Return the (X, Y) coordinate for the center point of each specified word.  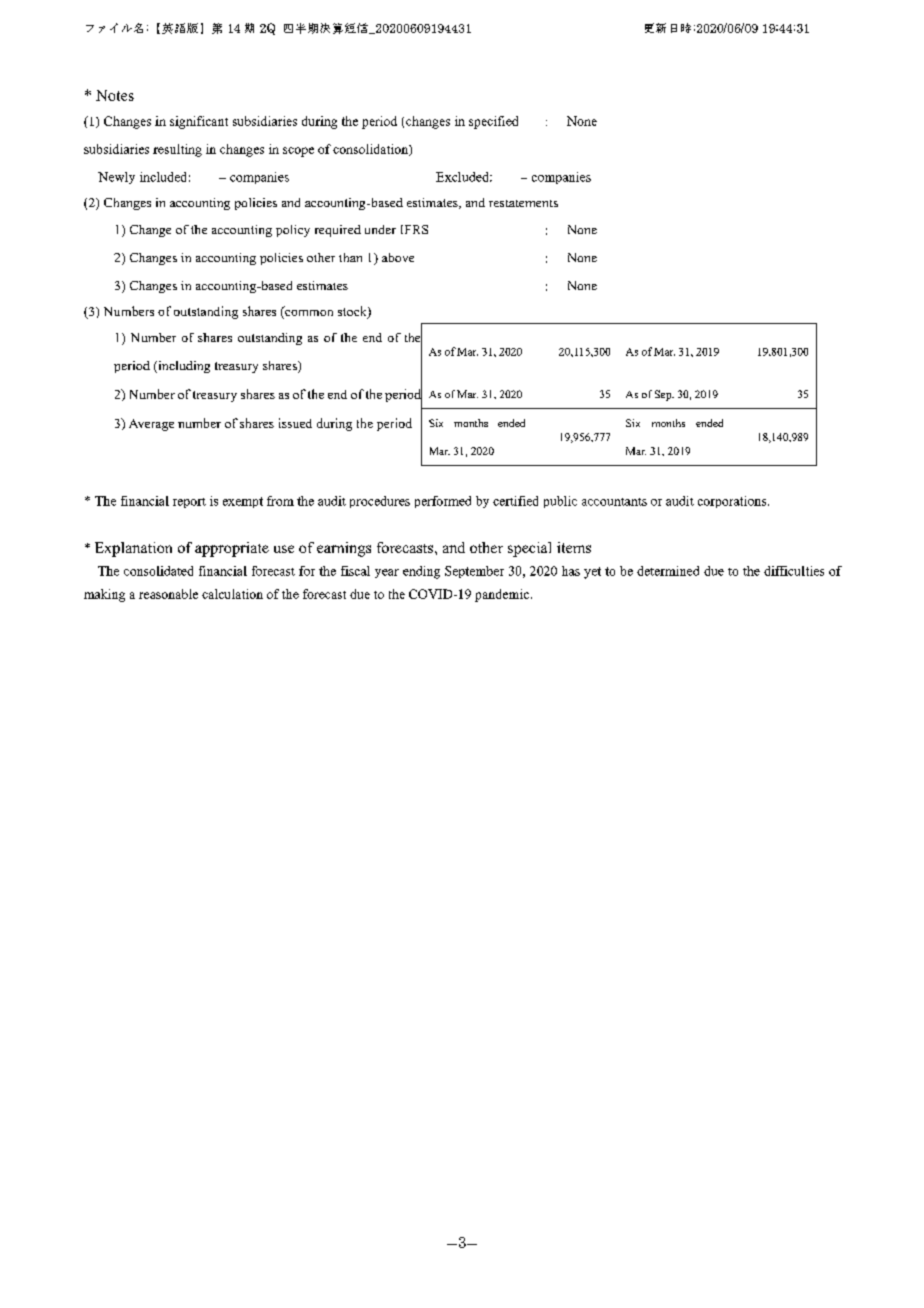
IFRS (414, 229)
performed (443, 502)
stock (353, 312)
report (189, 503)
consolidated (158, 571)
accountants (614, 502)
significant (199, 122)
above (398, 257)
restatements (523, 203)
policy (293, 231)
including (183, 367)
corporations (733, 502)
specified (493, 122)
